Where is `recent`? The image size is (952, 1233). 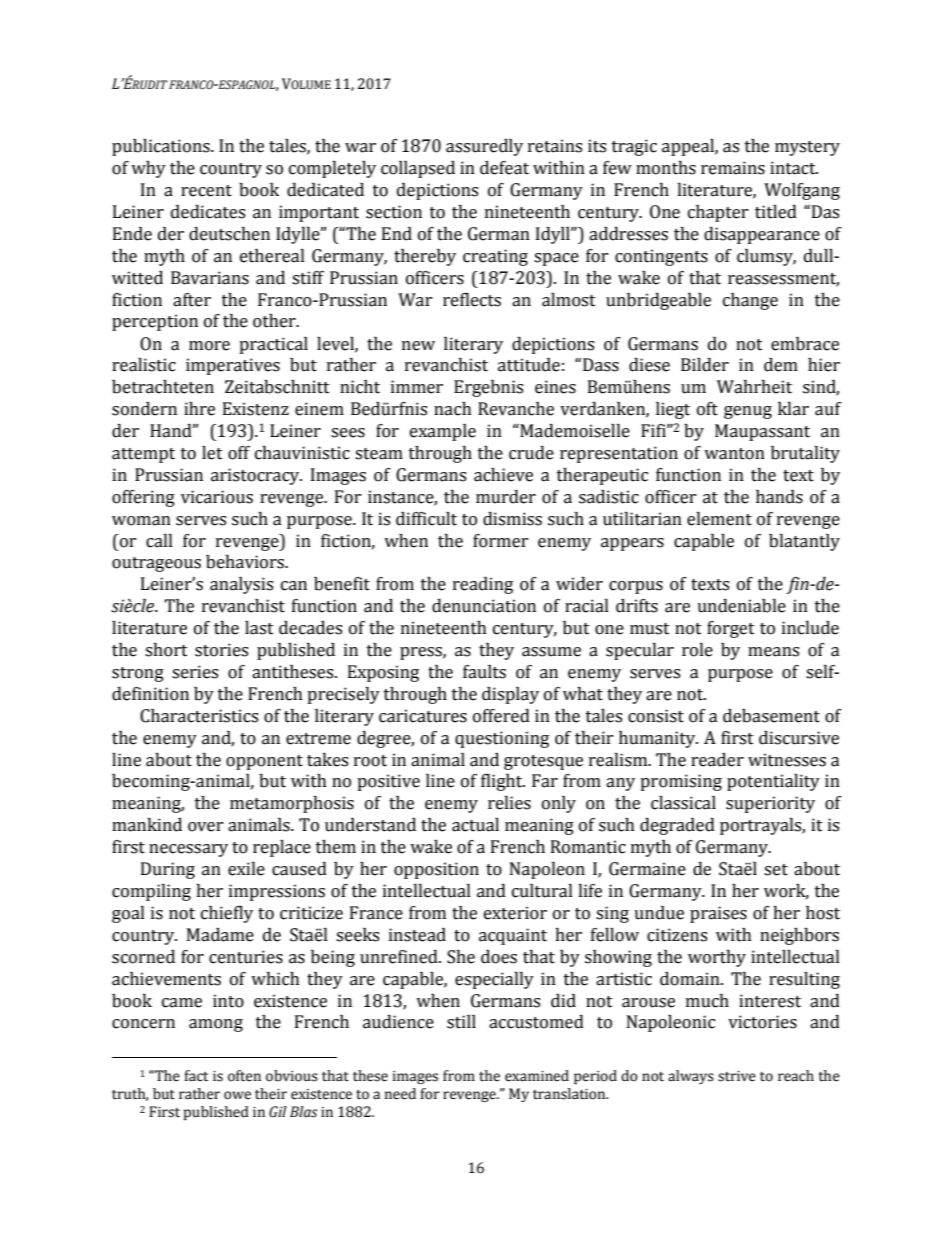 recent is located at coordinates (206, 191).
